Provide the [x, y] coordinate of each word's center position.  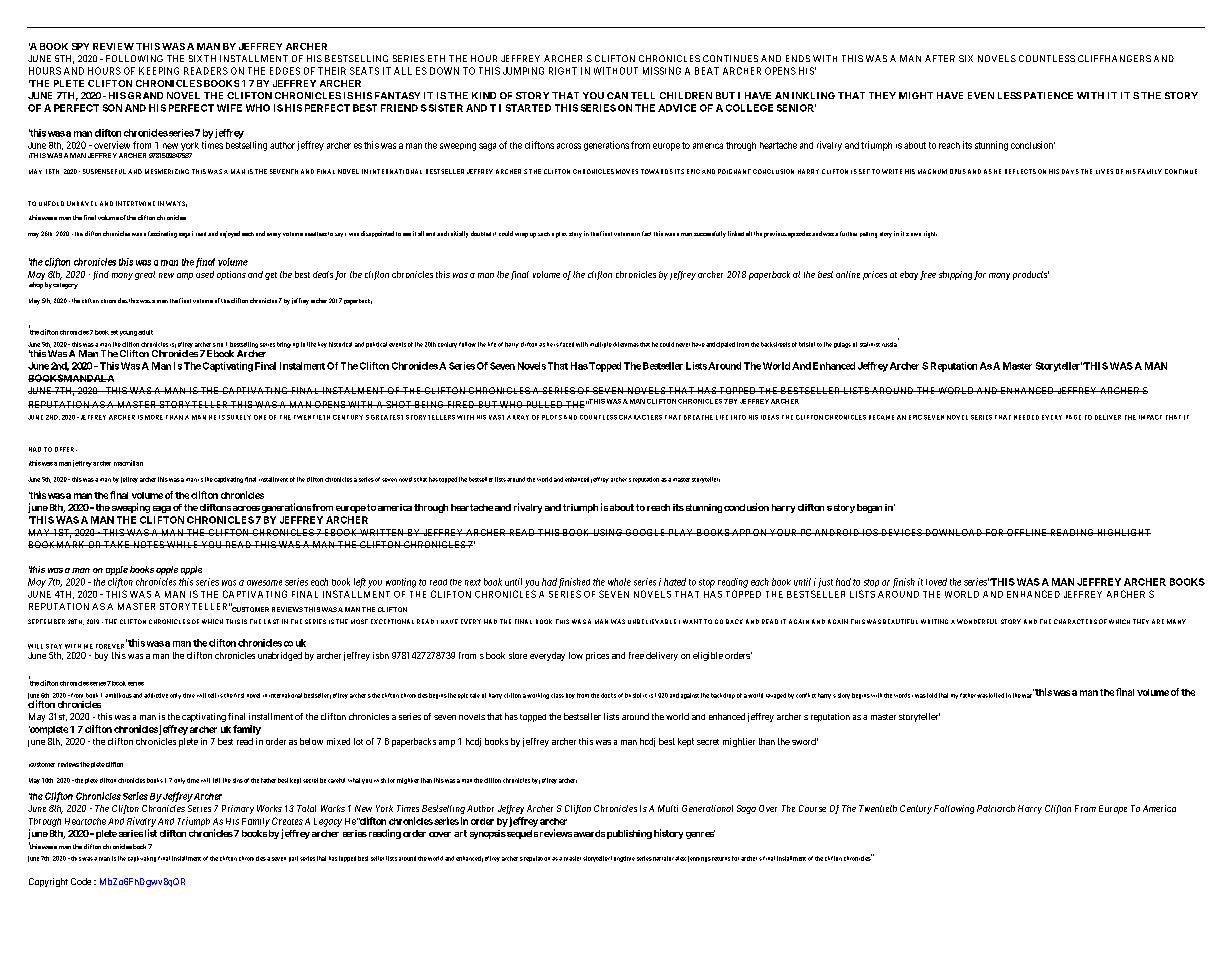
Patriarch [996, 808]
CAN [617, 95]
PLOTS [552, 417]
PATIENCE [1048, 95]
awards [589, 833]
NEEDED [1026, 417]
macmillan [128, 463]
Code [81, 881]
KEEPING [159, 71]
